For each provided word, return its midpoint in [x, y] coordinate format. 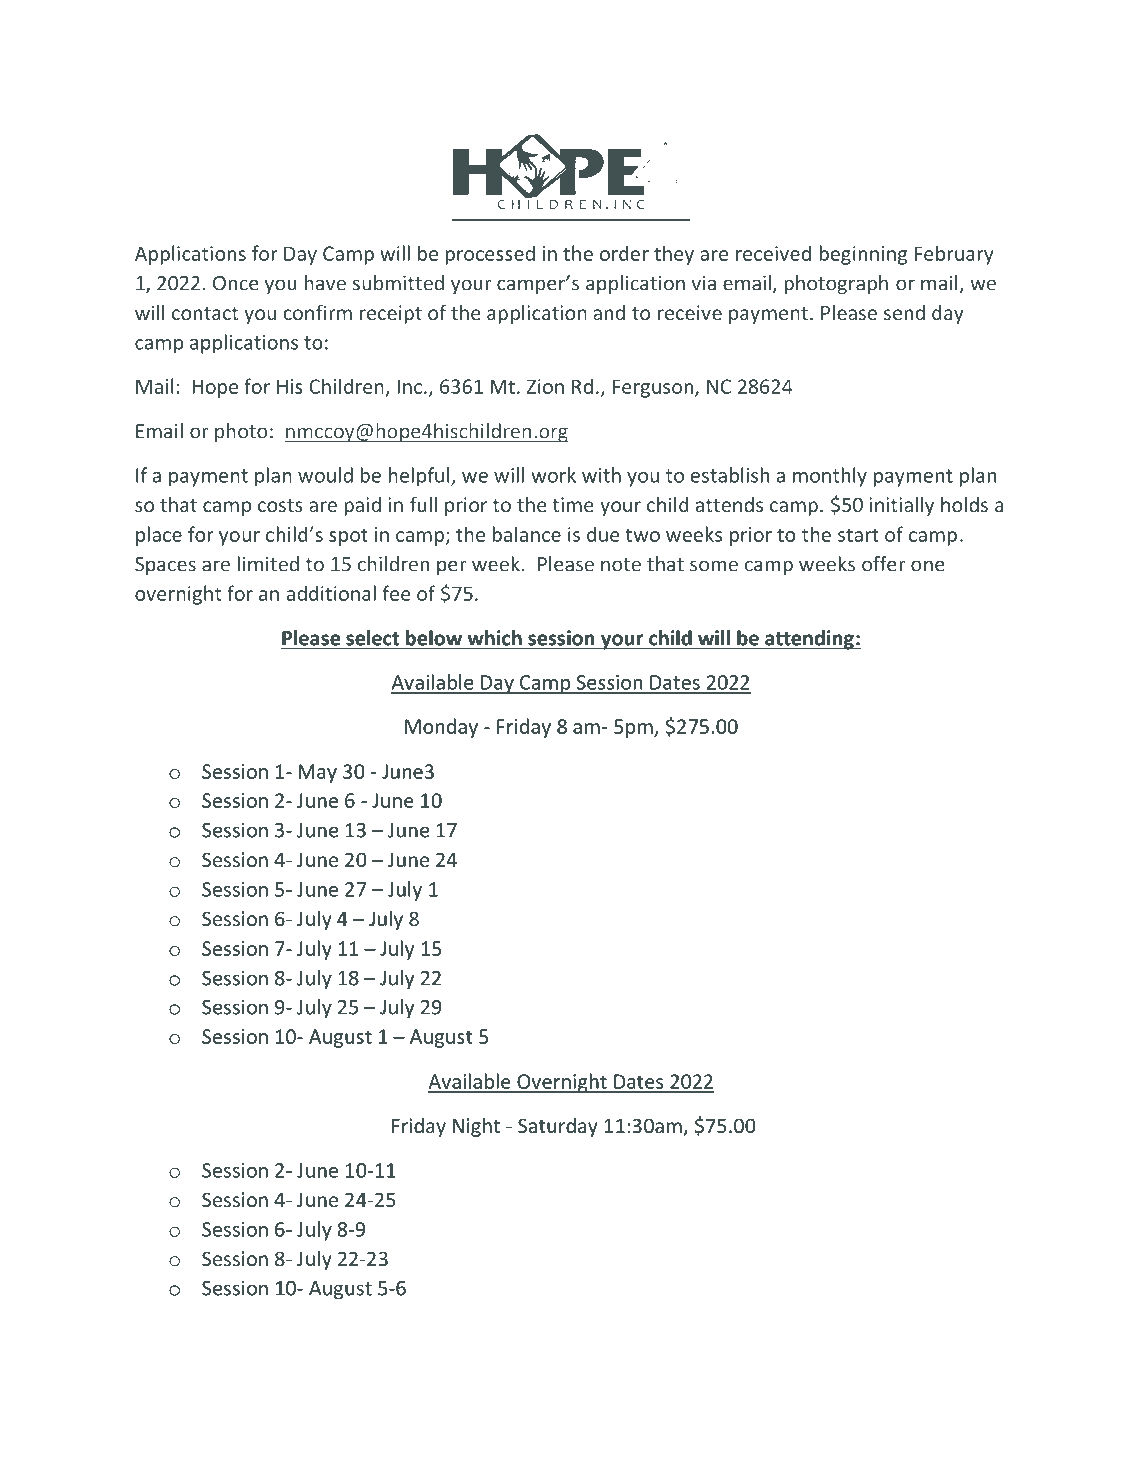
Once [236, 283]
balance [526, 534]
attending [809, 640]
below [434, 638]
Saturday [558, 1127]
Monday [441, 728]
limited [268, 564]
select [372, 638]
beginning [863, 255]
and [609, 312]
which [494, 638]
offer [884, 564]
